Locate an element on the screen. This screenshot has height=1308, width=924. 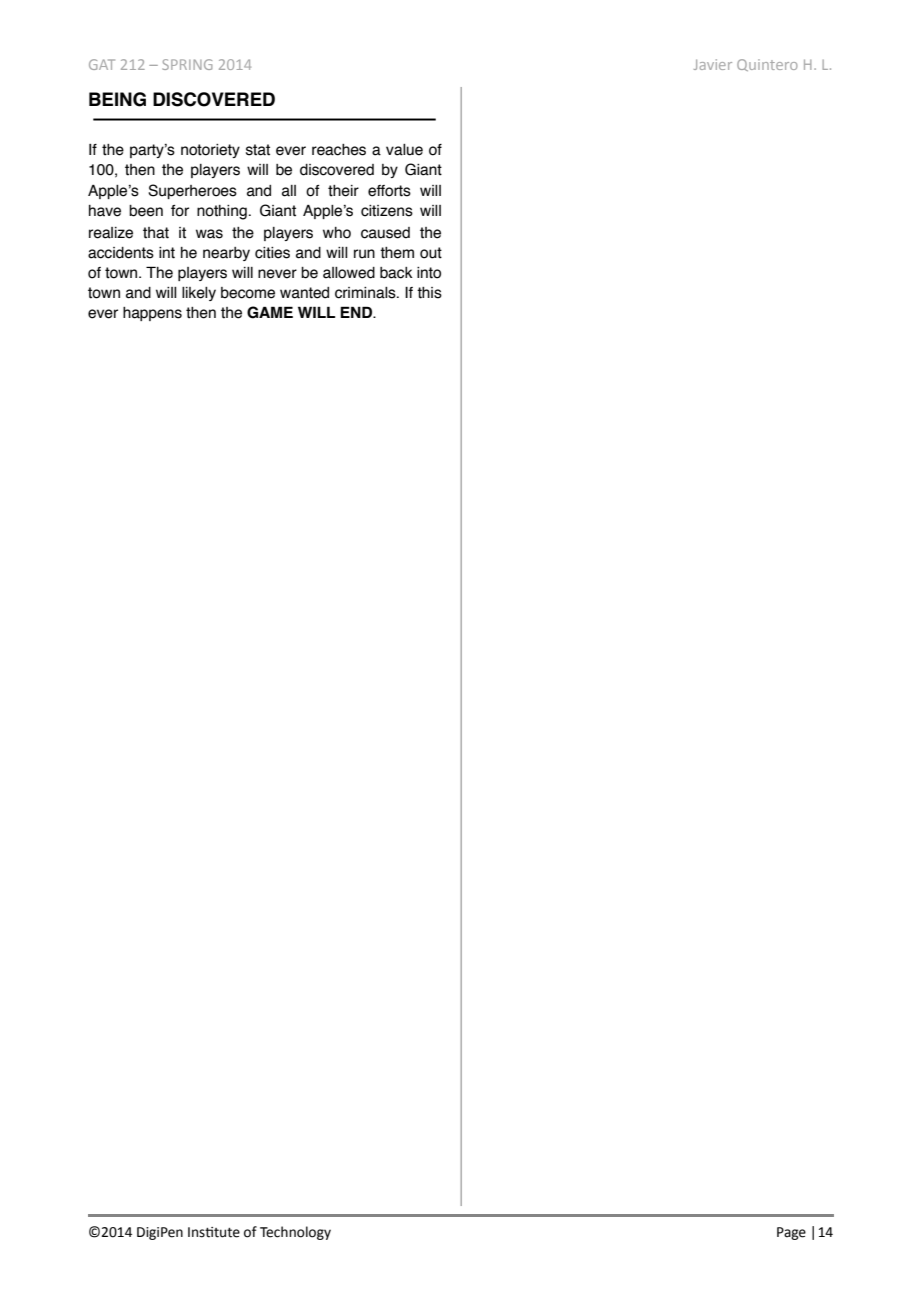
been is located at coordinates (146, 211).
